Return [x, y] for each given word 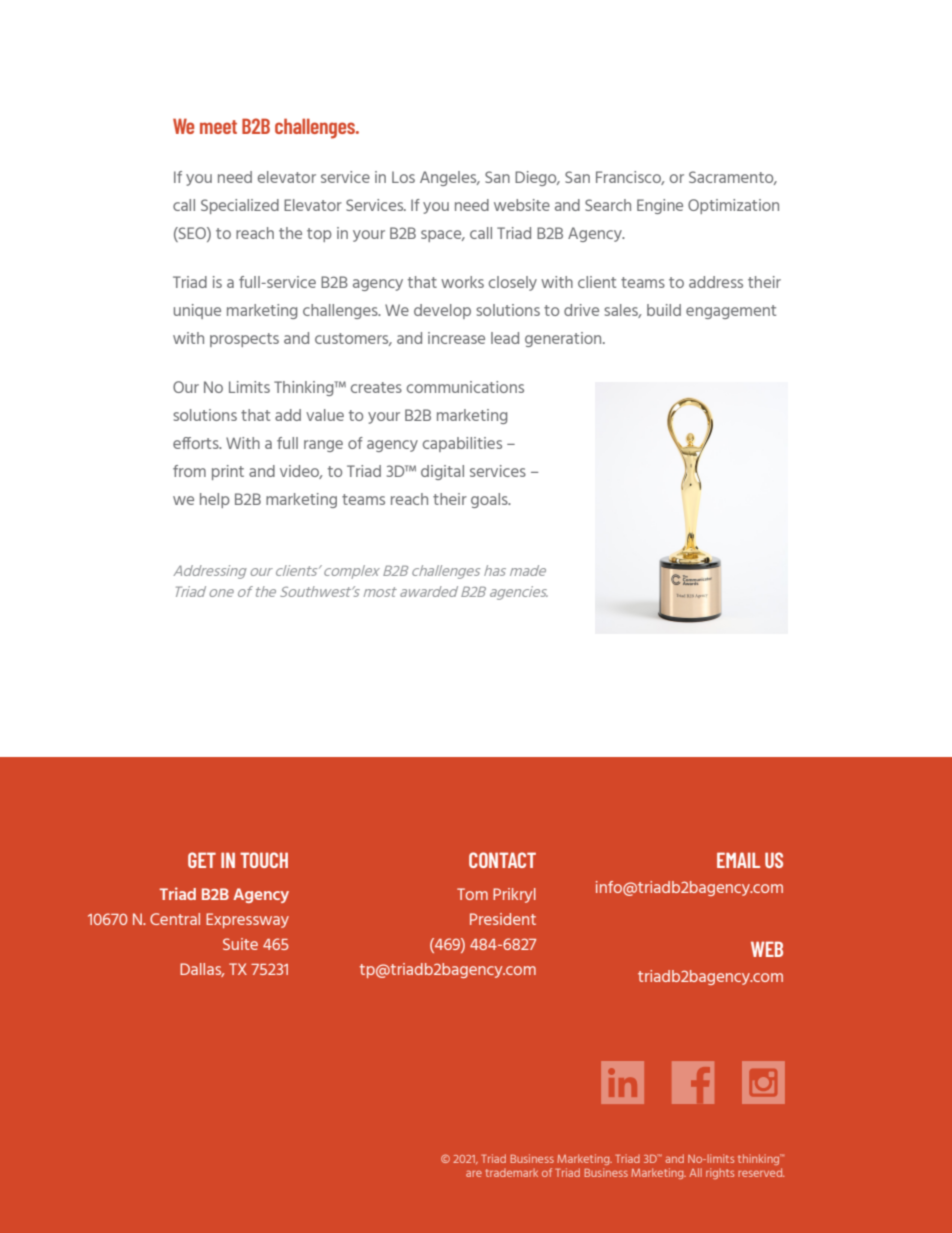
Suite [240, 944]
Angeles [449, 178]
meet [218, 127]
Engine [660, 206]
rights [720, 1173]
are [474, 1173]
